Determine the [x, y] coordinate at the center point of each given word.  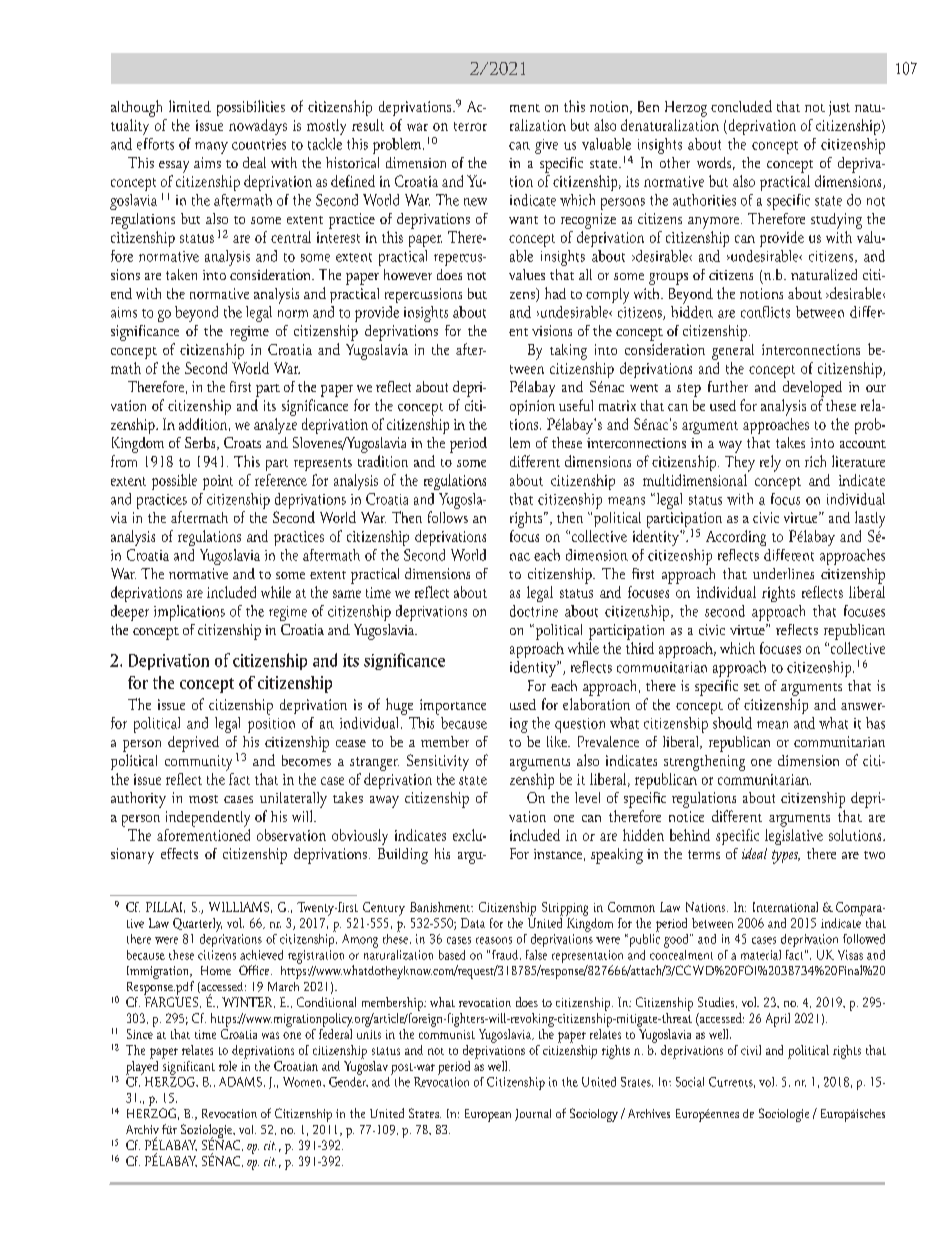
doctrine [534, 611]
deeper [130, 613]
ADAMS [240, 1082]
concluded [741, 106]
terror [470, 126]
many [211, 148]
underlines [783, 573]
